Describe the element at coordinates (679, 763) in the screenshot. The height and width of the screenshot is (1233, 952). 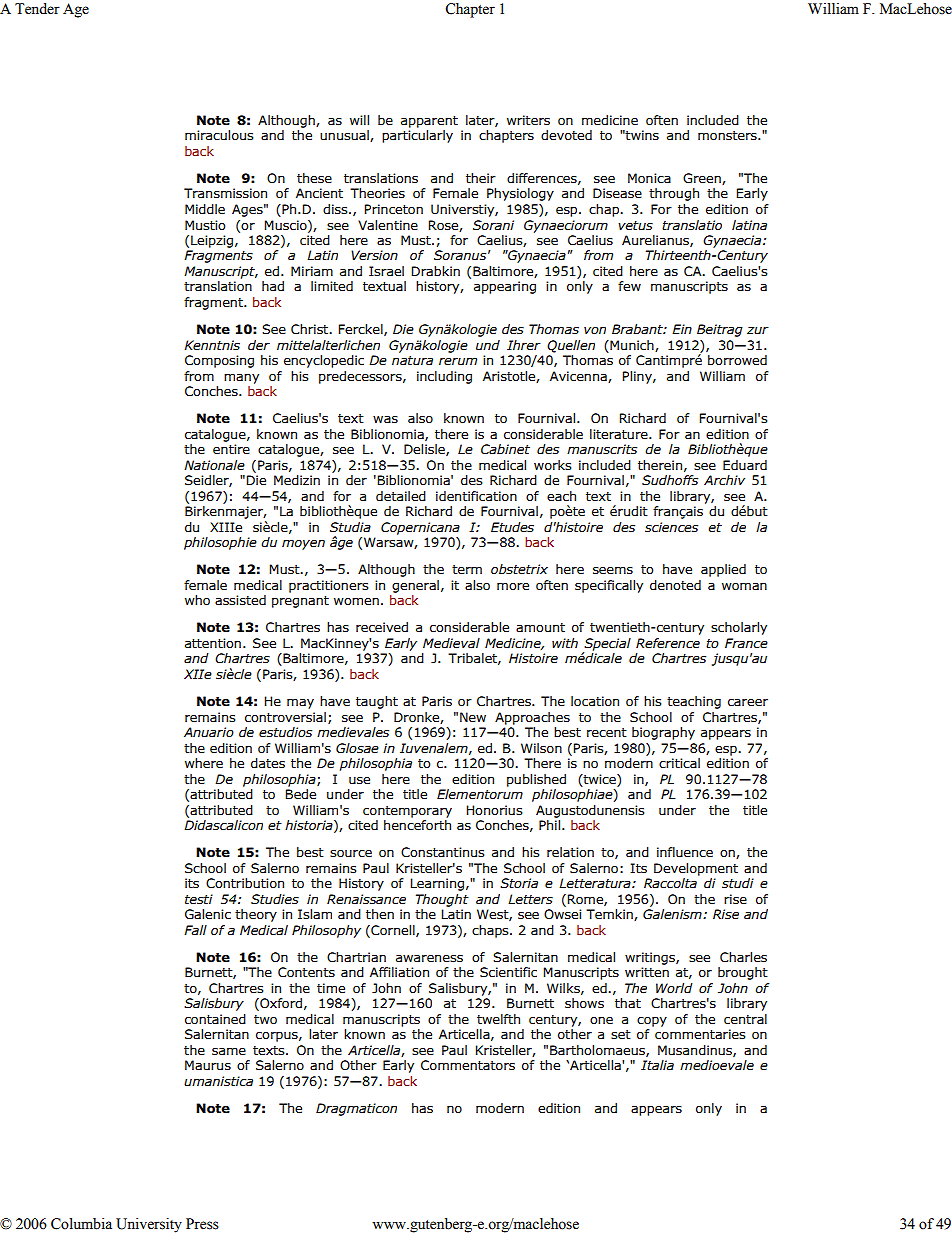
I see `critical` at that location.
